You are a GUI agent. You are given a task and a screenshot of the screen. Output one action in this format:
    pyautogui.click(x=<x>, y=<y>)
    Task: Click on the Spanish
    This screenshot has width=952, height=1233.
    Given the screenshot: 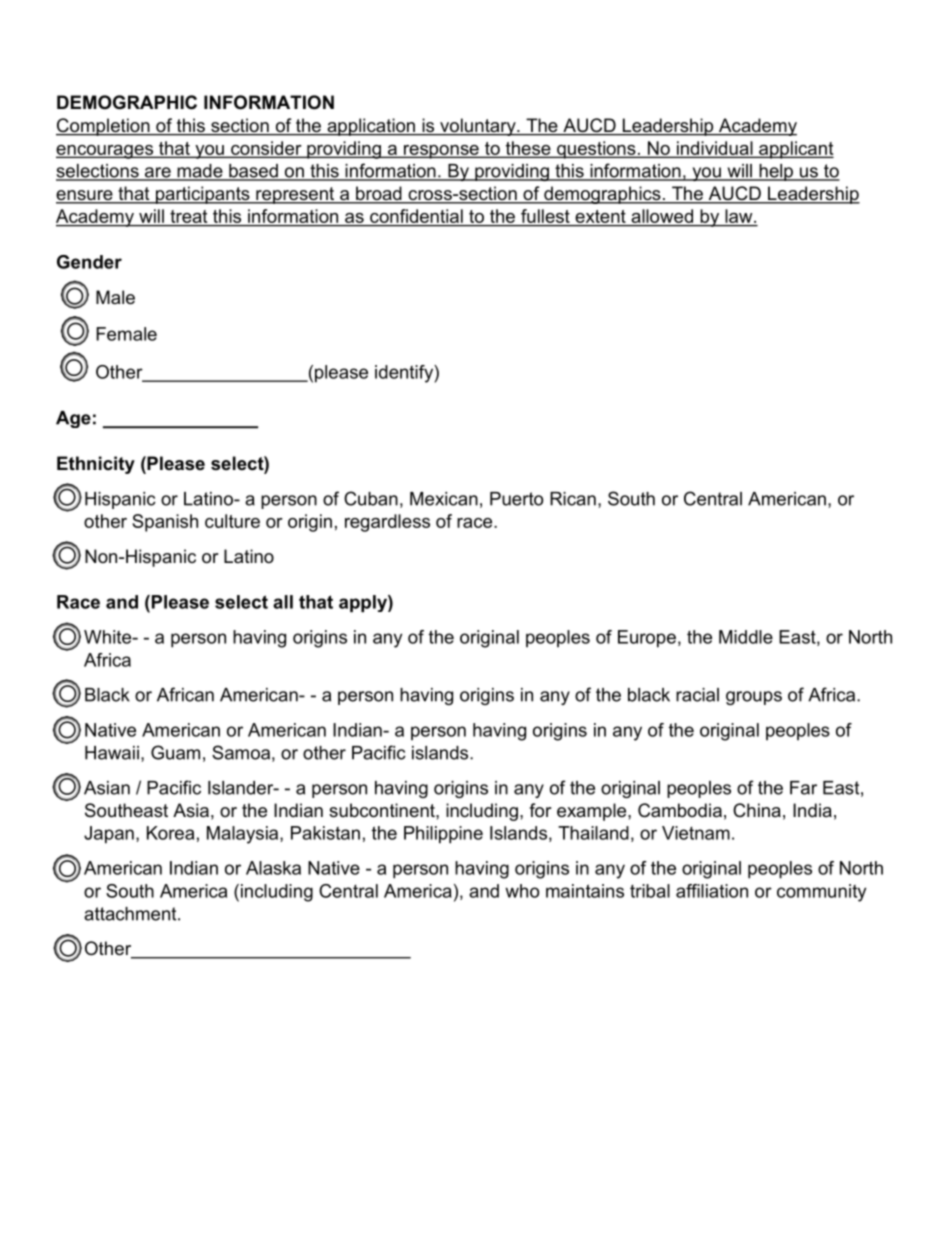 What is the action you would take?
    pyautogui.click(x=165, y=523)
